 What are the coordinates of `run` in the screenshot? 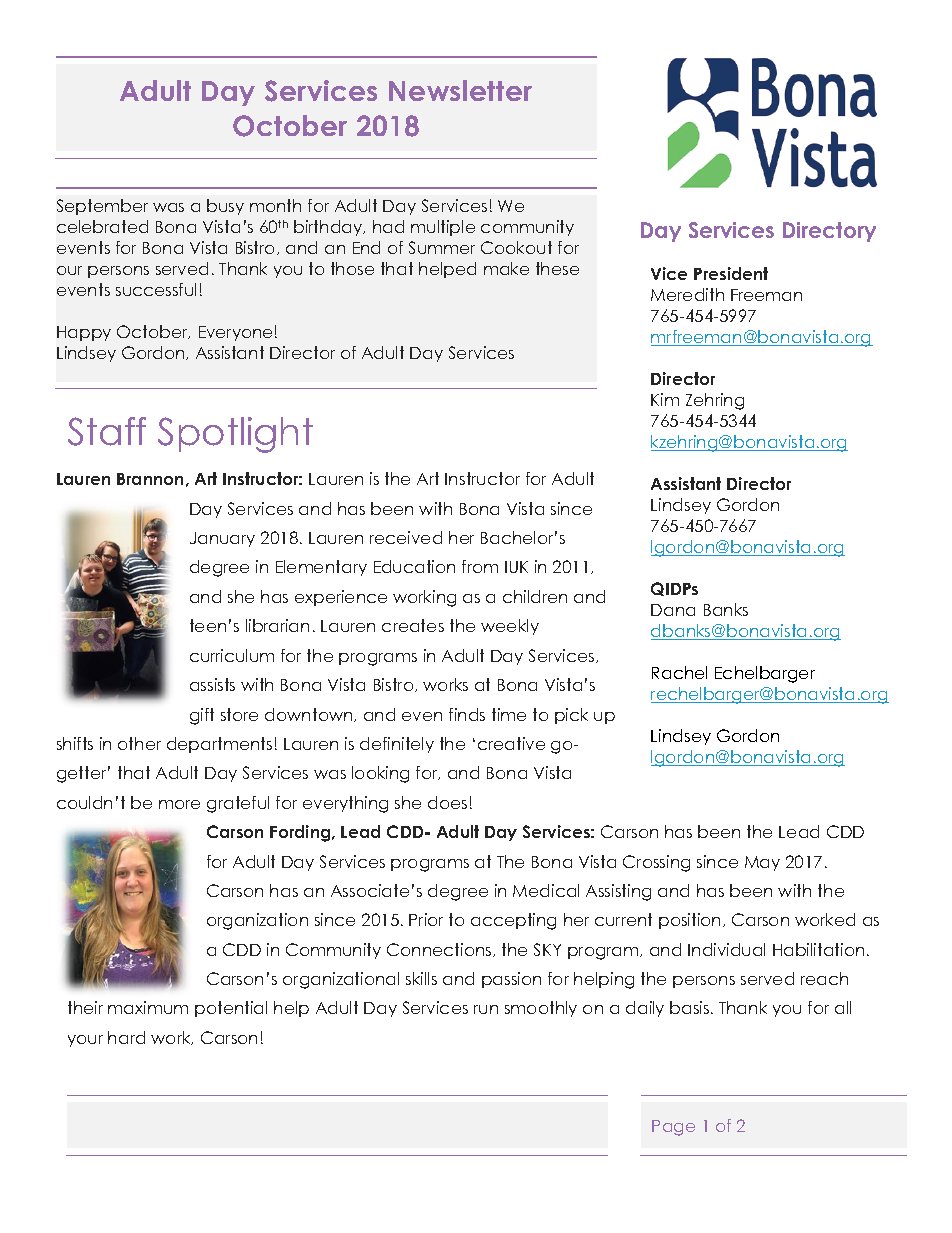 It's located at (486, 1009).
